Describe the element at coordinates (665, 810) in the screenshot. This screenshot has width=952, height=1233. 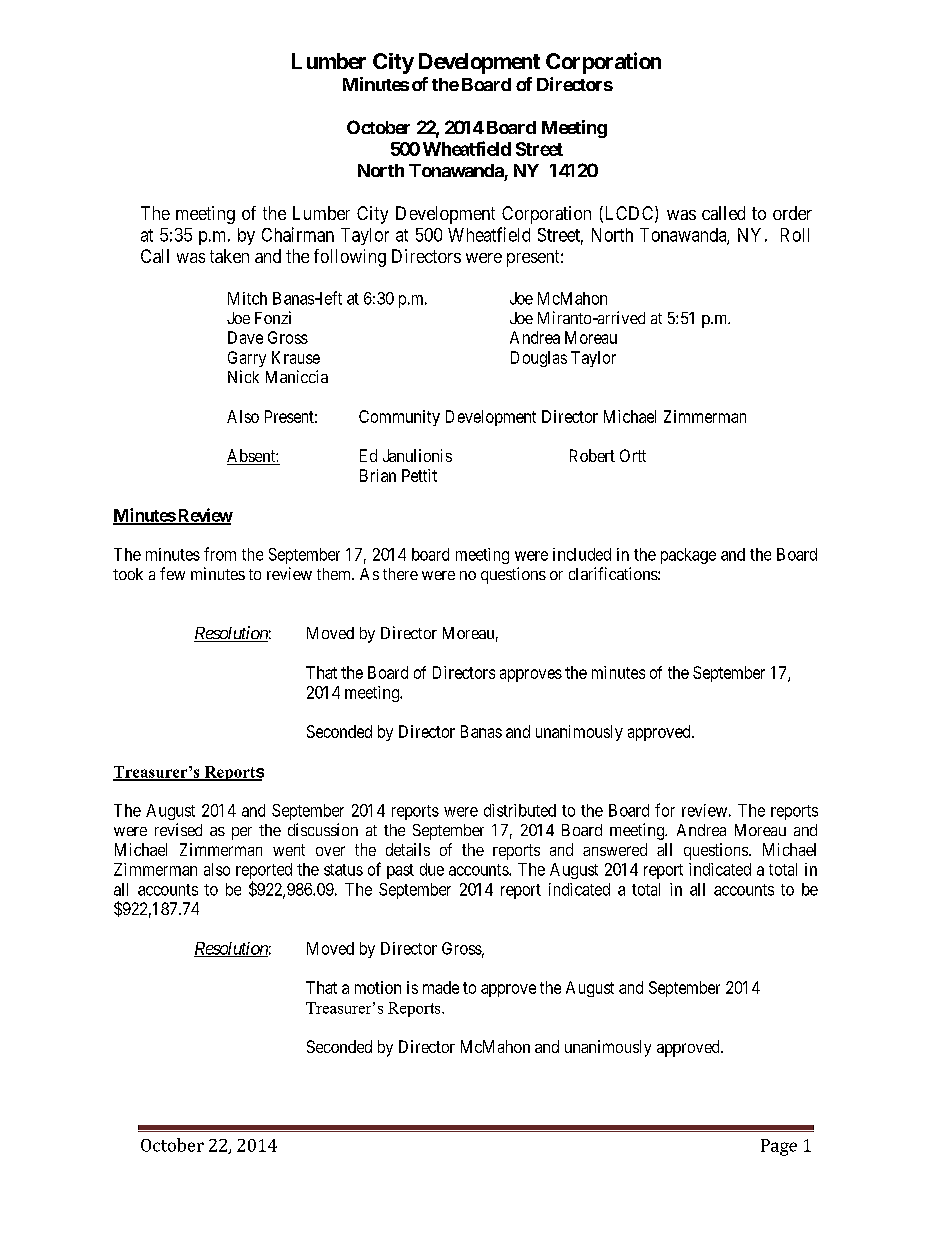
I see `for` at that location.
